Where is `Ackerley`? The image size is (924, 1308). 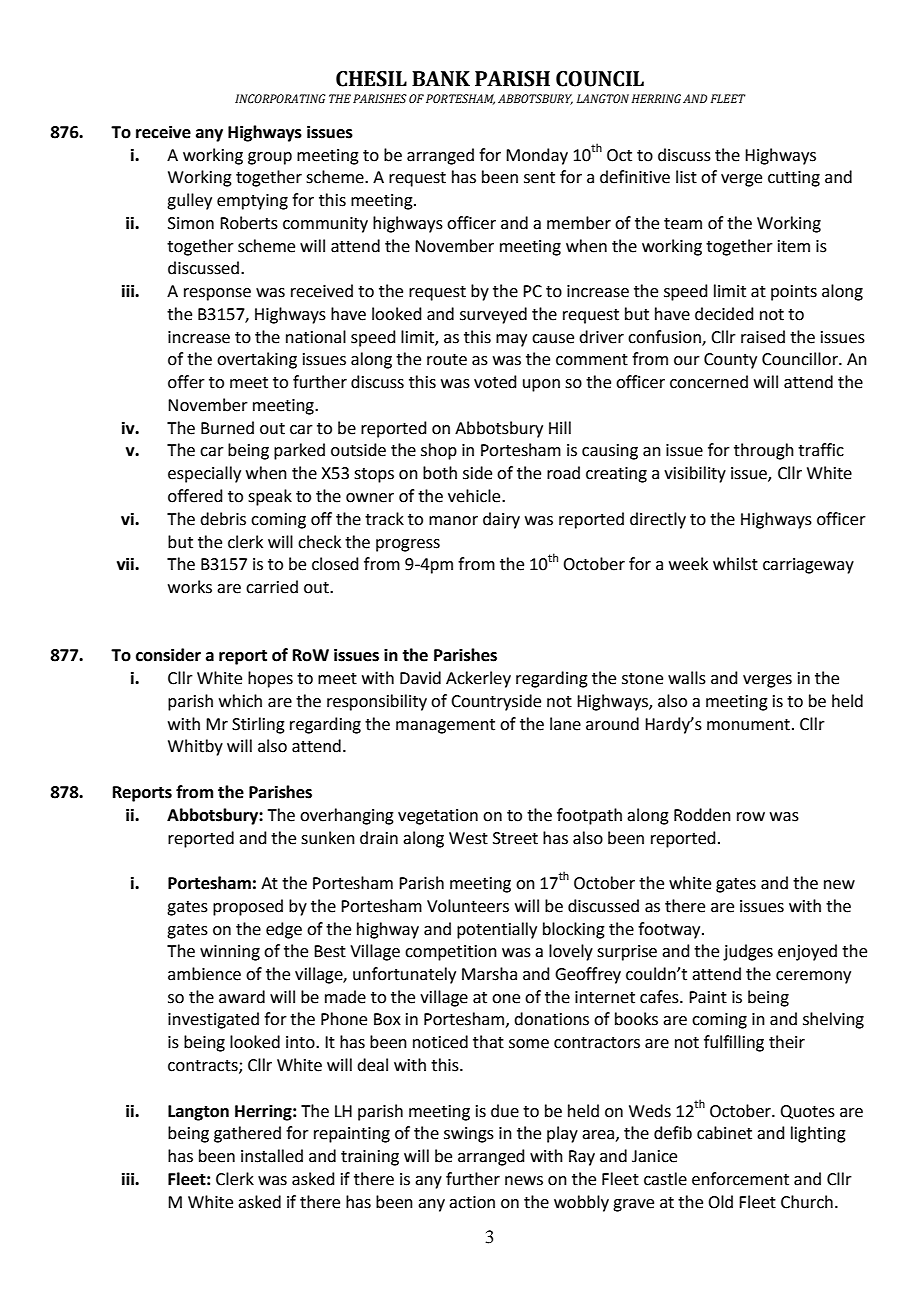
Ackerley is located at coordinates (478, 679).
